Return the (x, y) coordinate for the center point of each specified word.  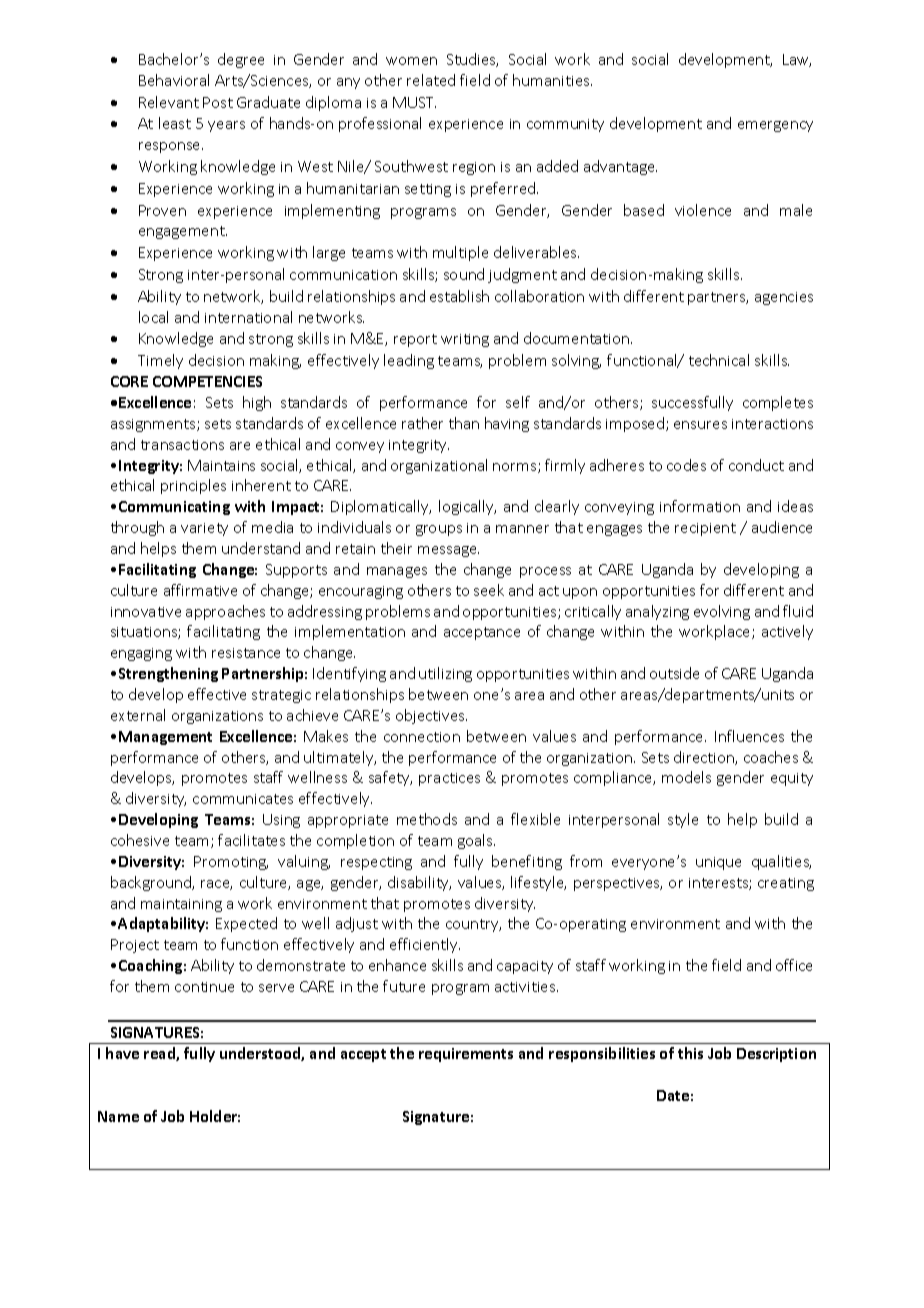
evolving (722, 612)
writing (465, 340)
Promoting (231, 863)
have (122, 1053)
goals (476, 841)
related (431, 80)
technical (719, 360)
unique (718, 863)
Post (218, 102)
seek (489, 590)
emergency (775, 126)
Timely (160, 361)
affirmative (200, 590)
